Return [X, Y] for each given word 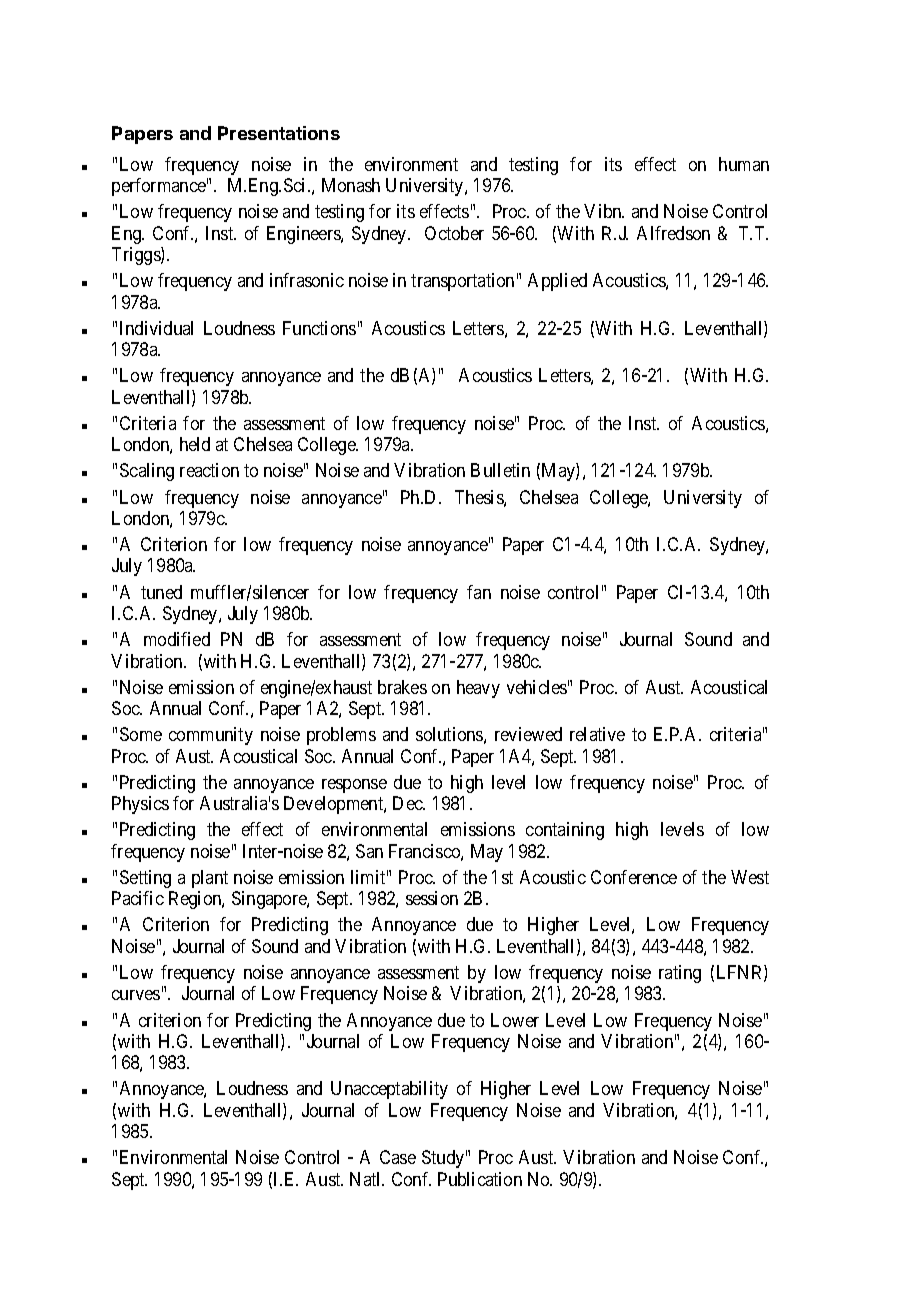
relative [597, 734]
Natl [367, 1179]
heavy [478, 689]
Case [398, 1157]
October [454, 233]
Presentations [279, 133]
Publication [480, 1179]
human [744, 164]
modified [177, 639]
